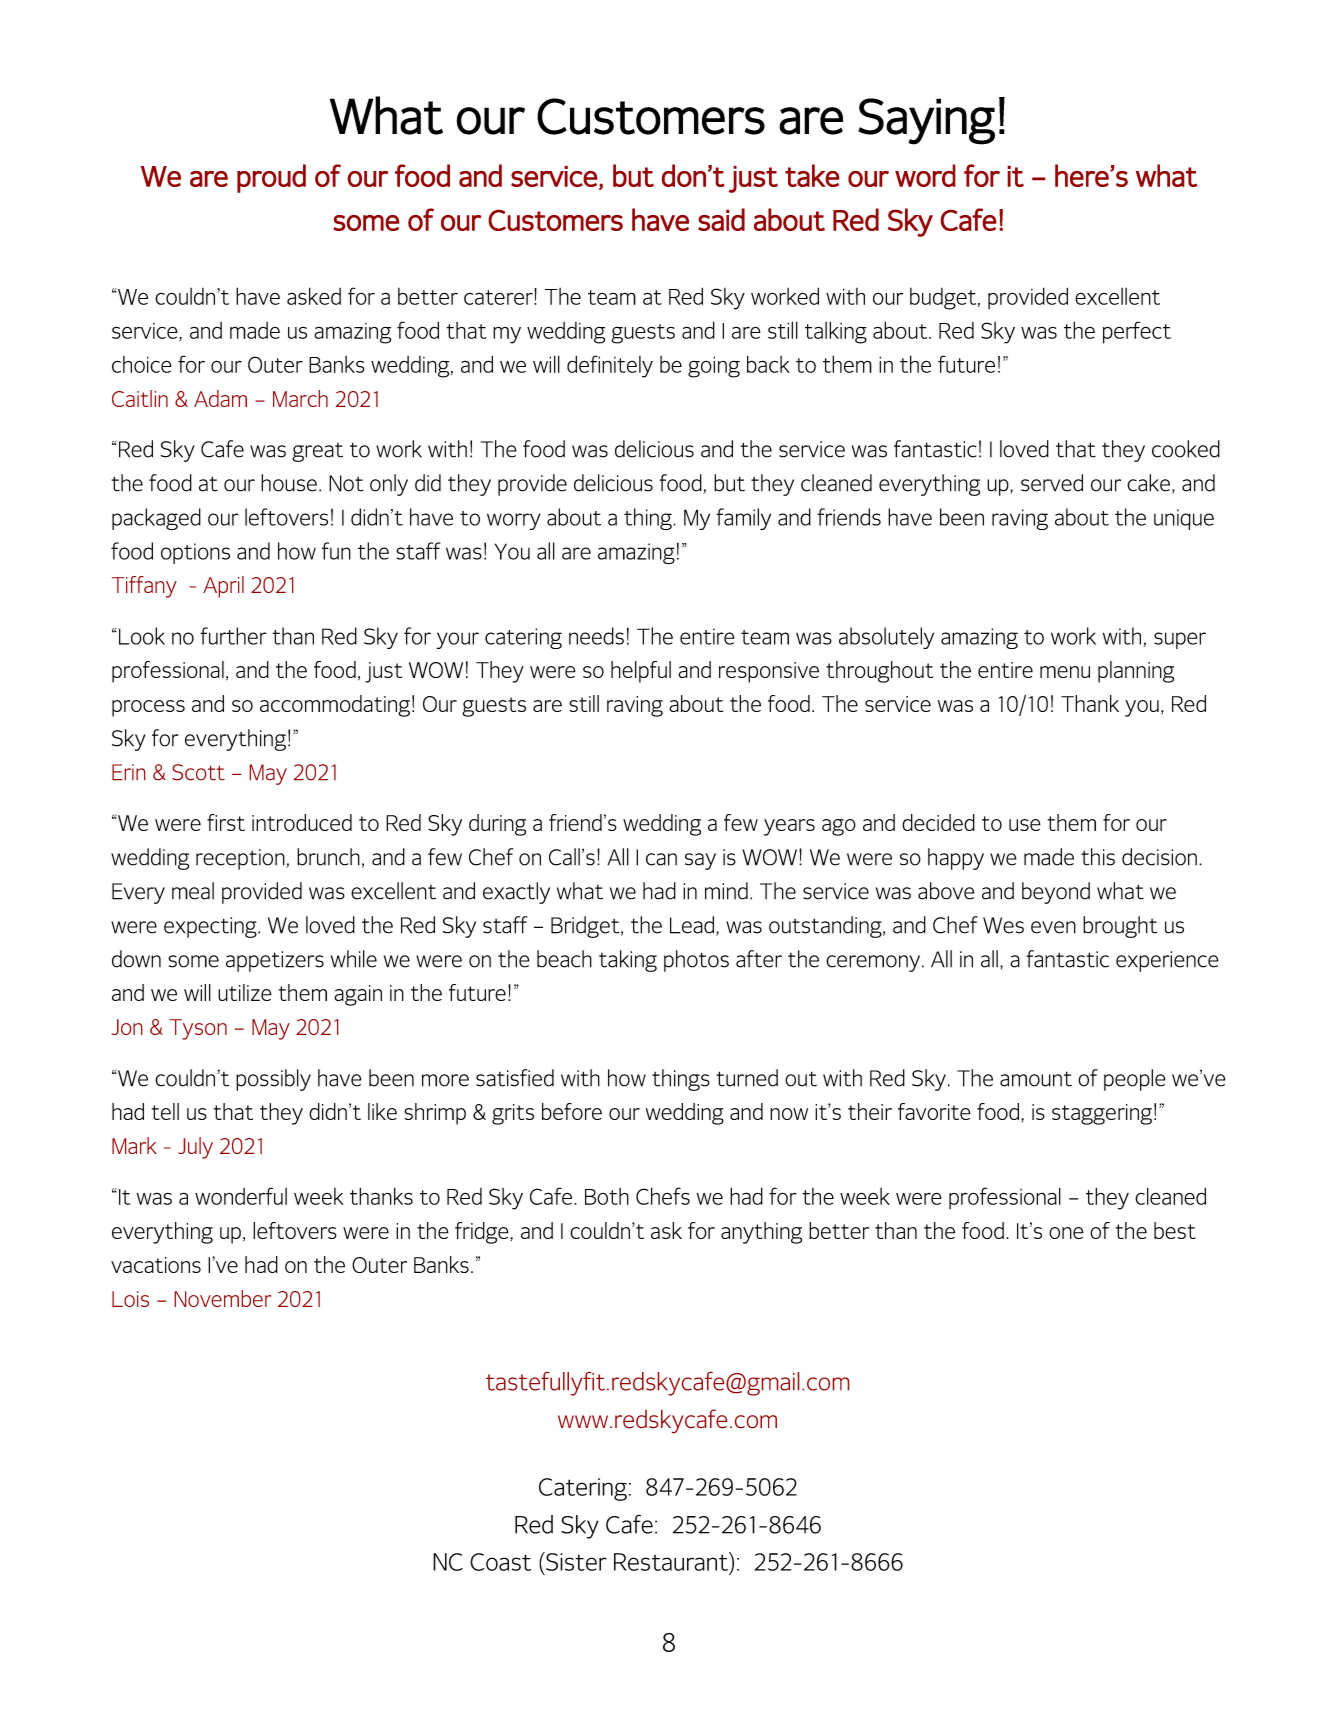 This document has height=1730, width=1336. What do you see at coordinates (661, 859) in the document?
I see `can` at bounding box center [661, 859].
